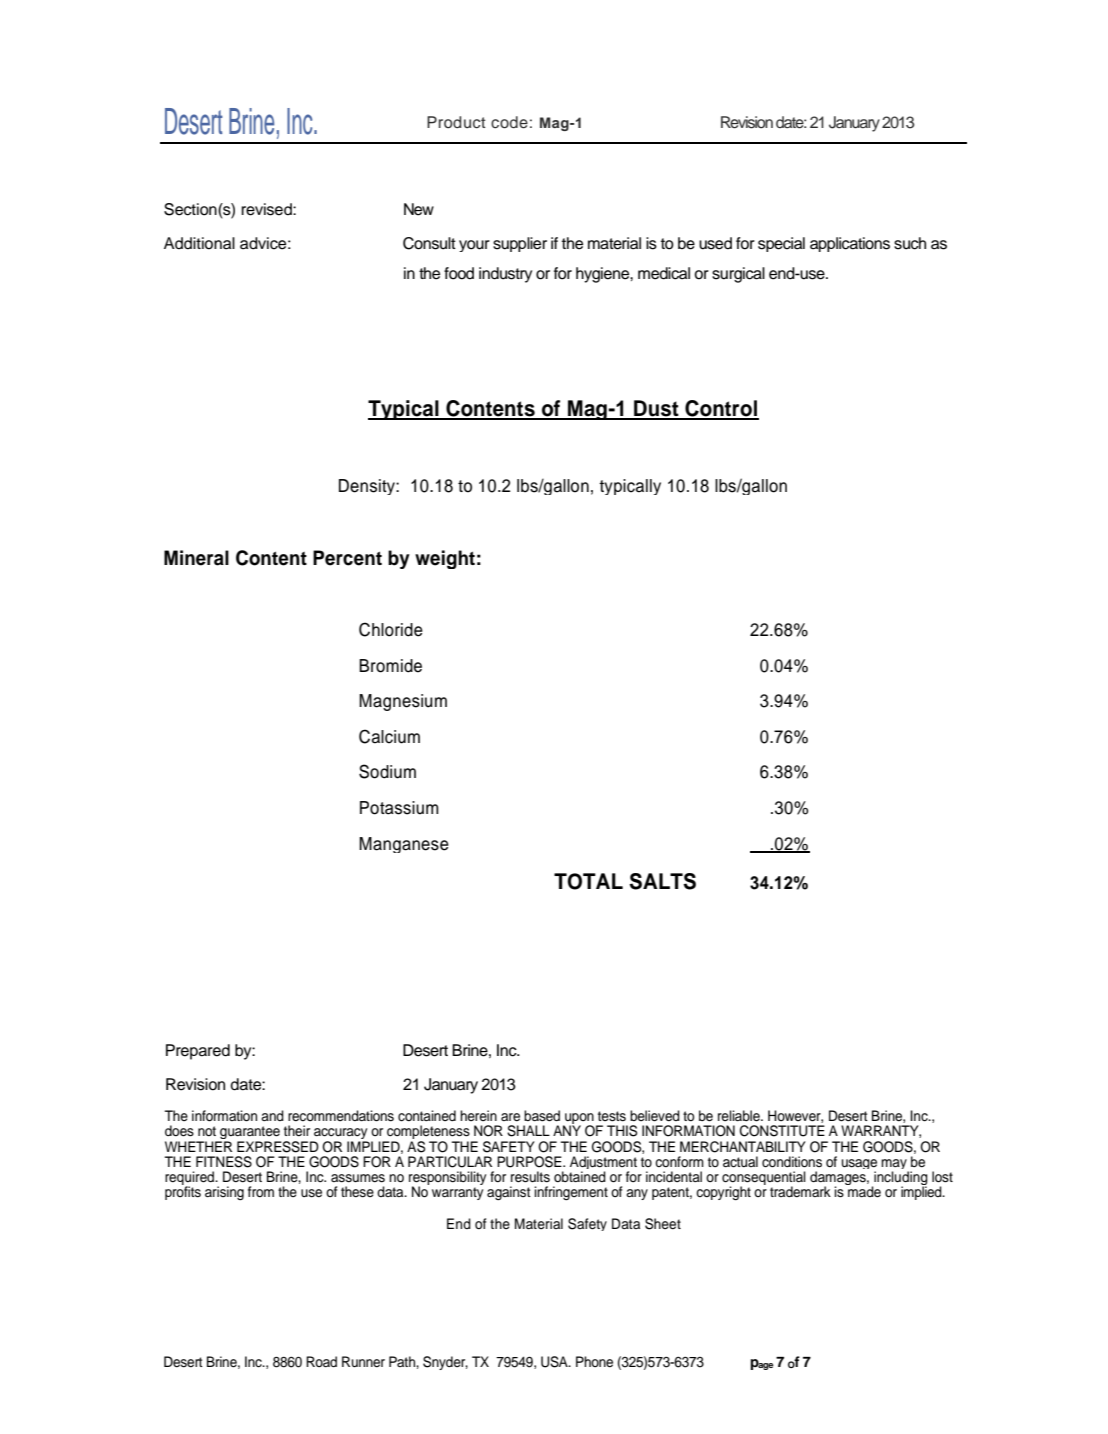  What do you see at coordinates (509, 122) in the screenshot?
I see `code` at bounding box center [509, 122].
